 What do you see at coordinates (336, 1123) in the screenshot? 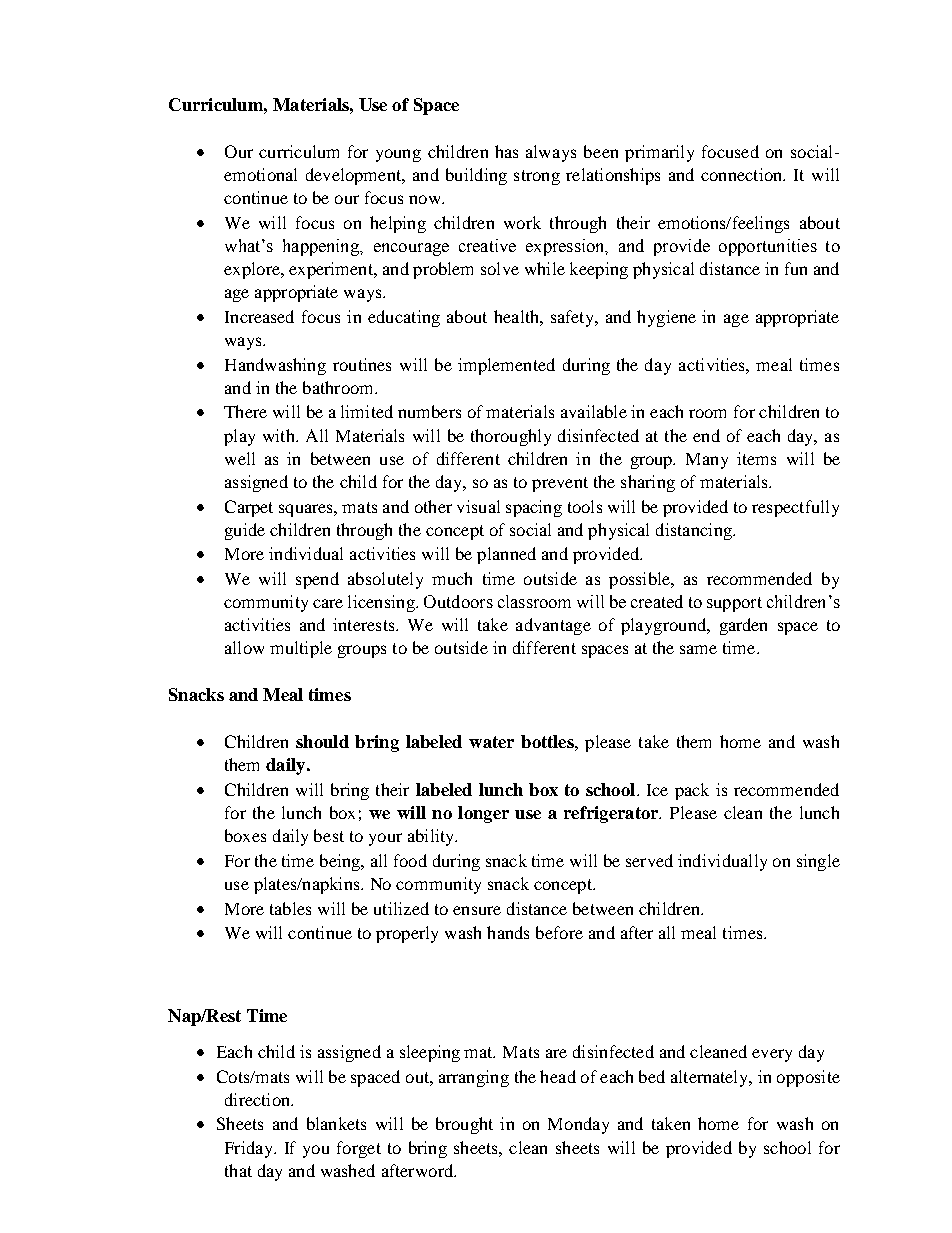
I see `blankets` at bounding box center [336, 1123].
